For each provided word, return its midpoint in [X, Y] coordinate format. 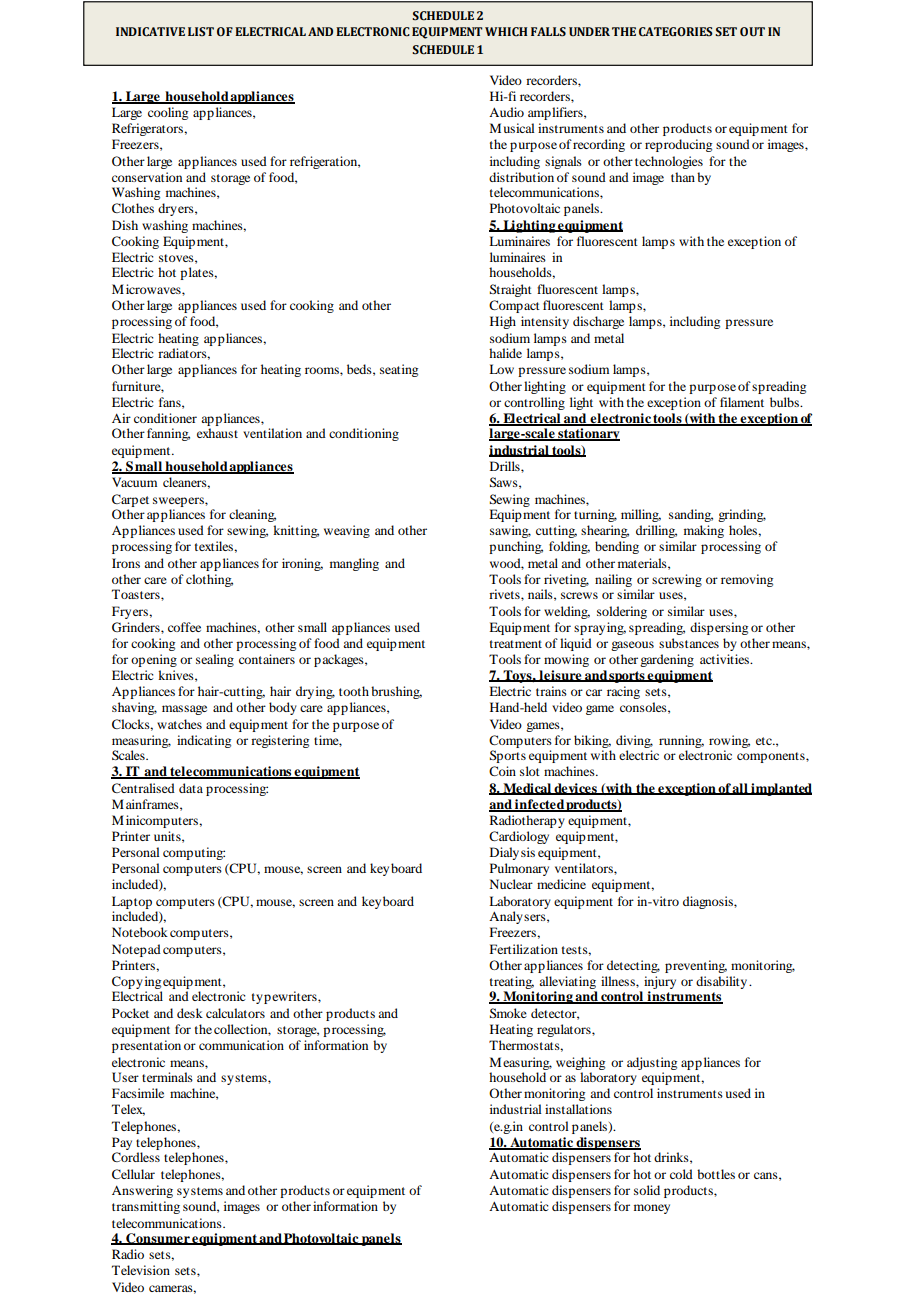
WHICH [506, 31]
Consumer [158, 1239]
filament [742, 402]
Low [501, 369]
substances [689, 643]
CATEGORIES [676, 32]
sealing [215, 660]
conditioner [165, 418]
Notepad [136, 950]
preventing [696, 966]
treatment [516, 644]
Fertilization [524, 949]
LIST [201, 31]
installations [578, 1109]
